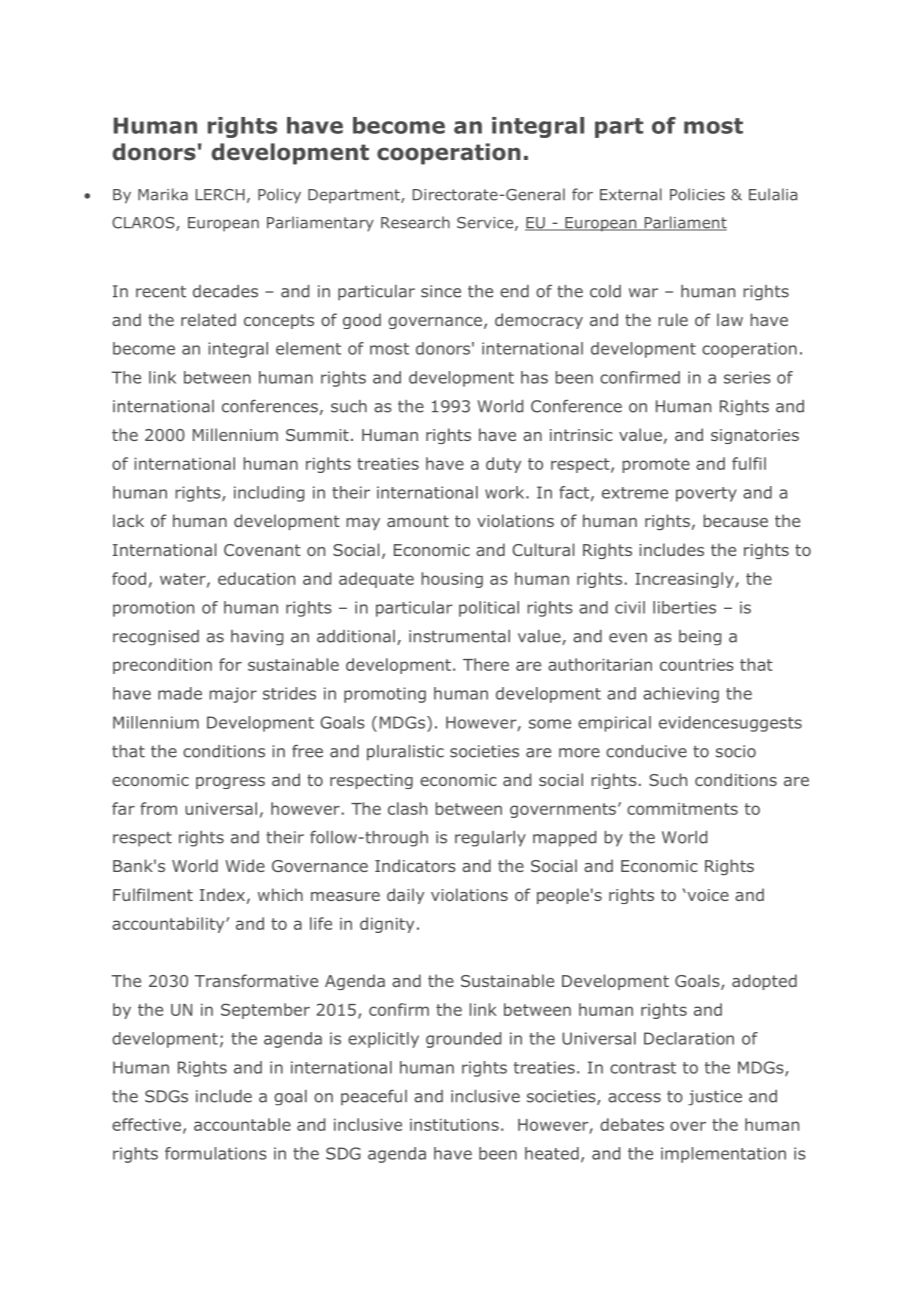 The image size is (924, 1308). What do you see at coordinates (503, 465) in the screenshot?
I see `duty` at bounding box center [503, 465].
